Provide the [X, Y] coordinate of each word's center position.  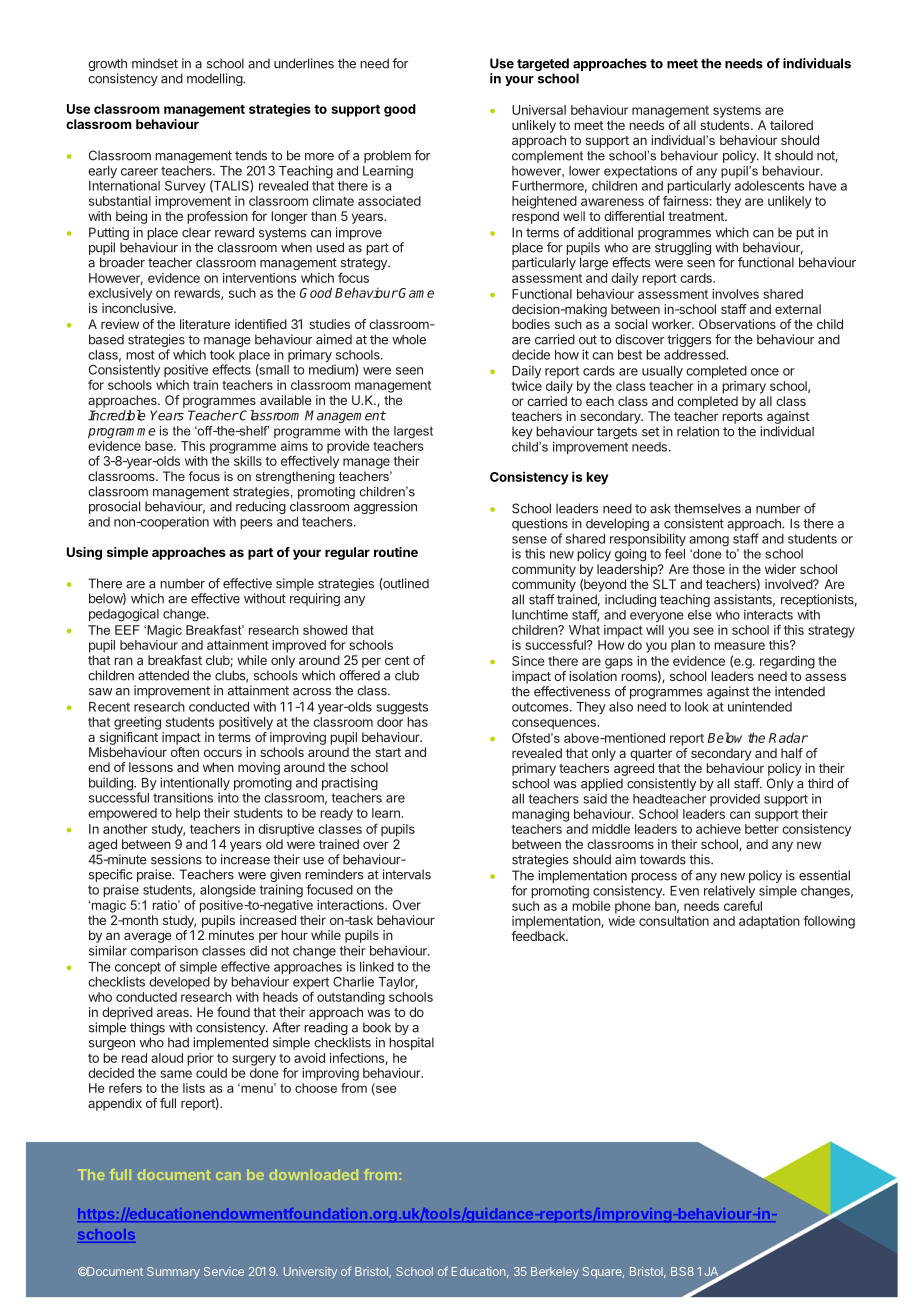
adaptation [769, 922]
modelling [215, 79]
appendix [115, 1104]
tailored [791, 125]
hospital [411, 1043]
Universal [539, 110]
